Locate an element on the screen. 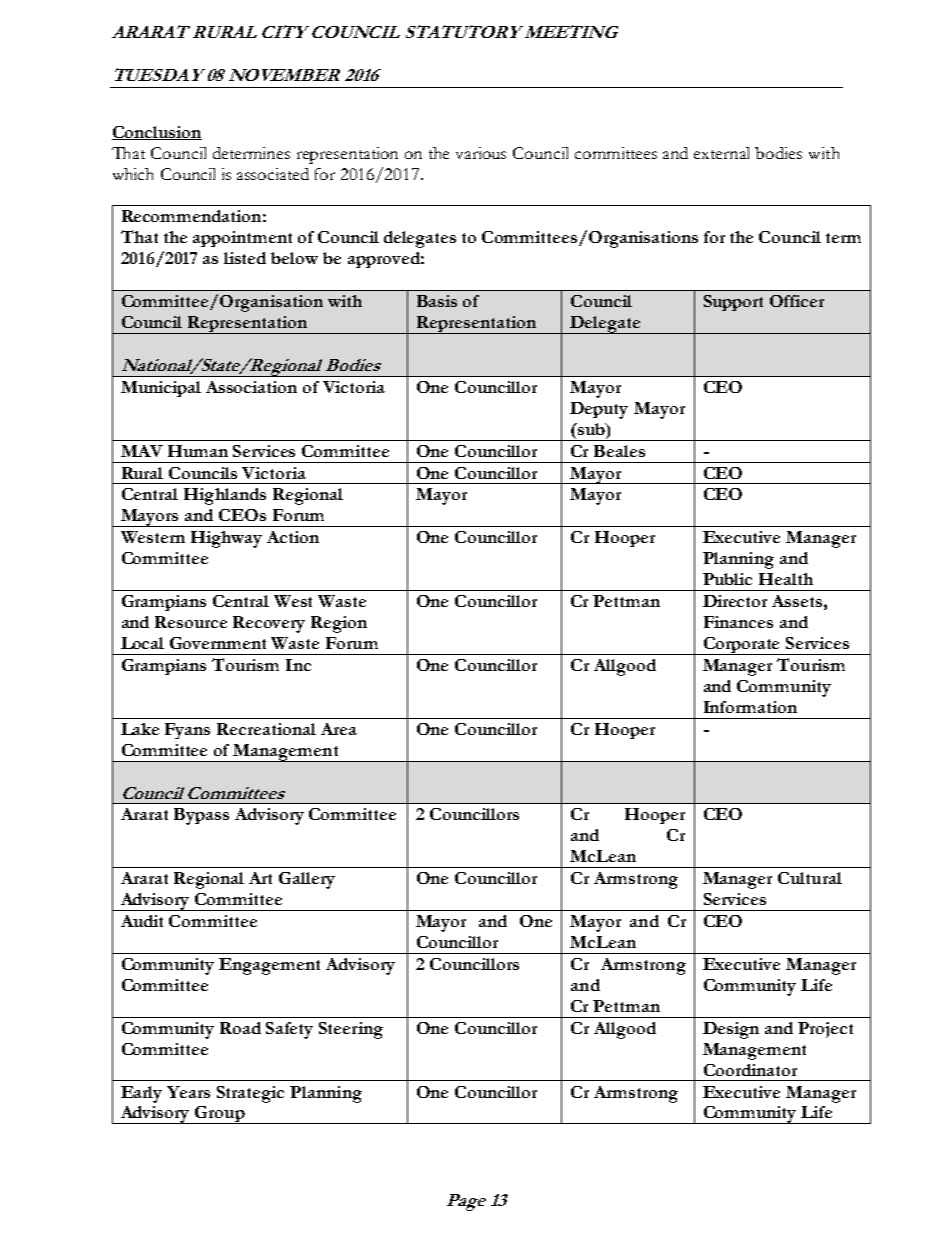 Image resolution: width=952 pixels, height=1233 pixels. external is located at coordinates (721, 153).
